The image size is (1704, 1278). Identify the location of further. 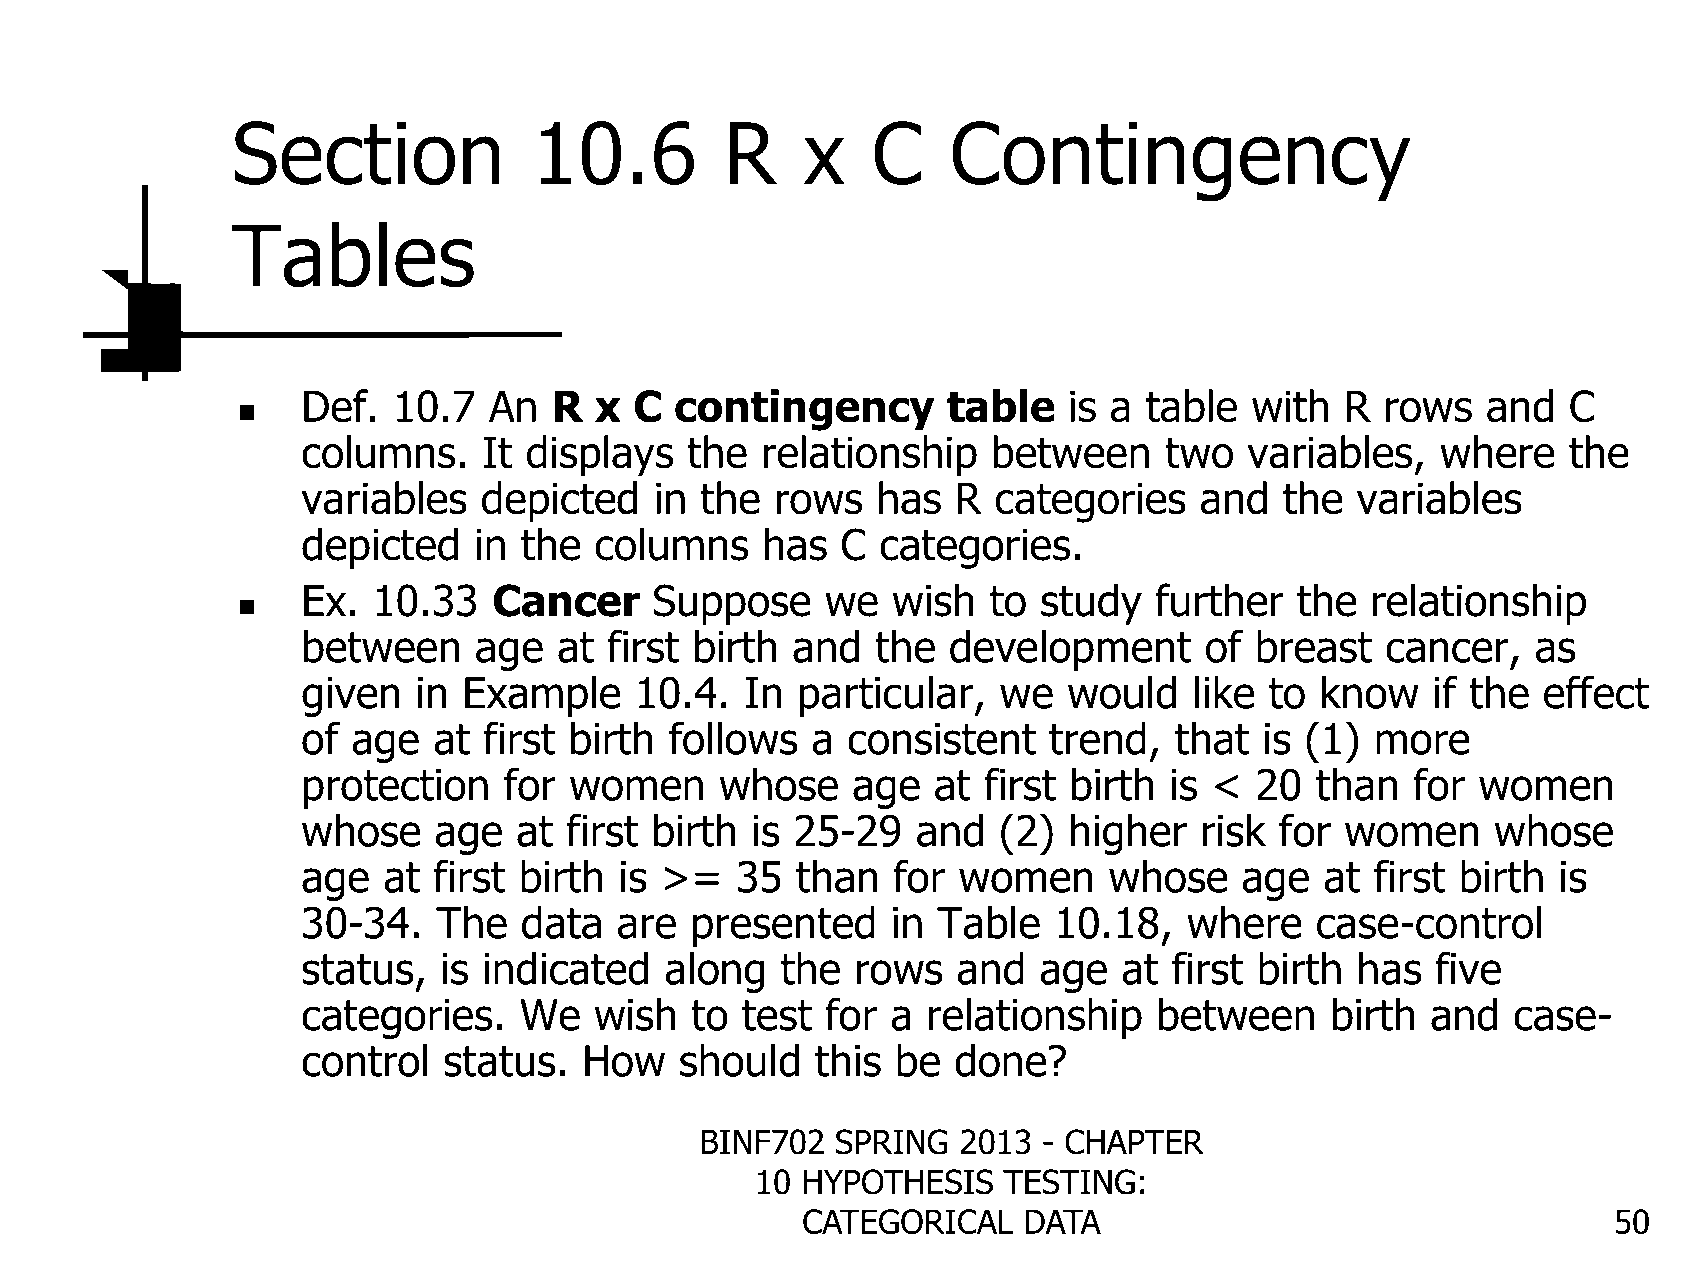
(1219, 600).
